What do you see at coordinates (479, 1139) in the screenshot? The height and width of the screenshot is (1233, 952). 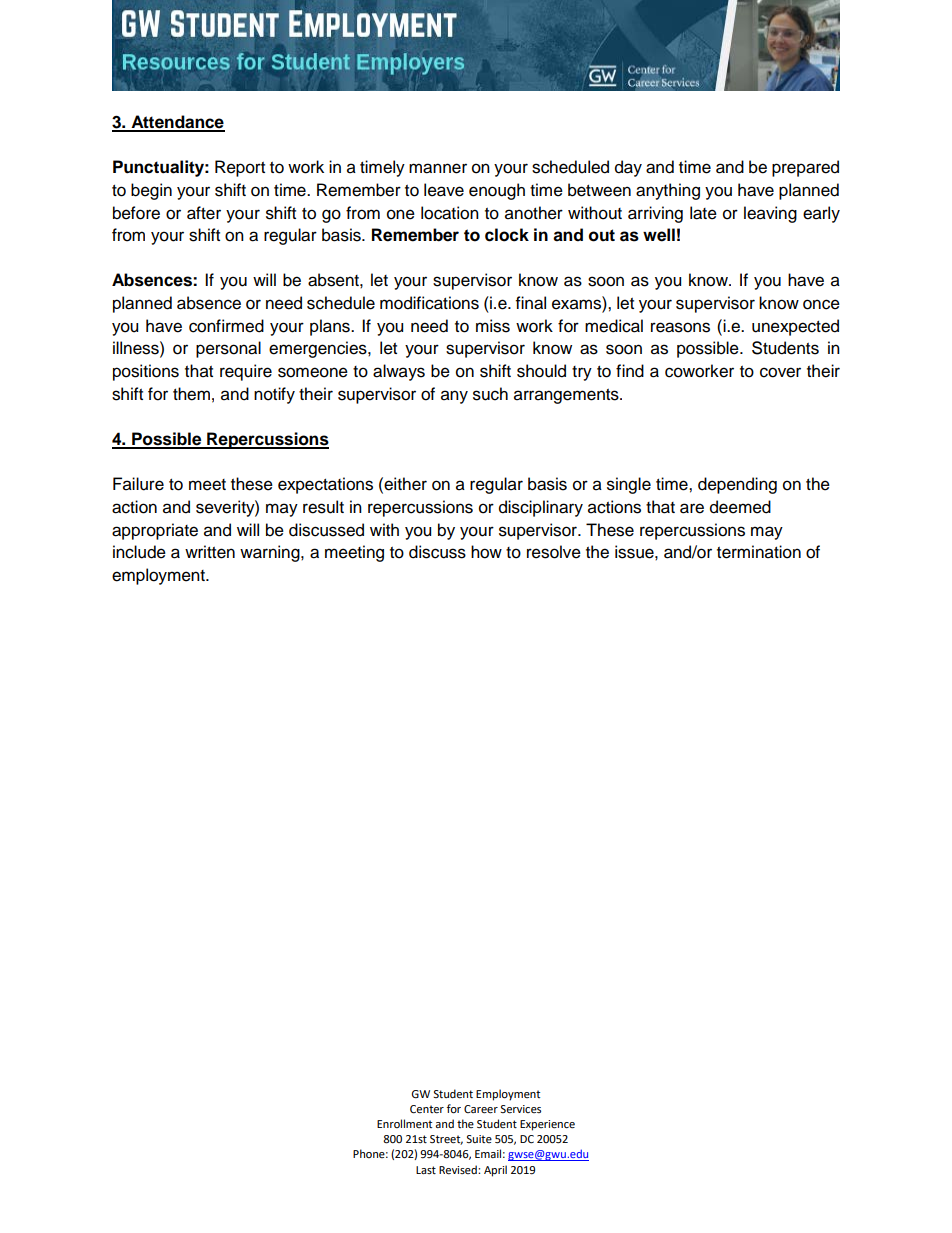 I see `Suite` at bounding box center [479, 1139].
